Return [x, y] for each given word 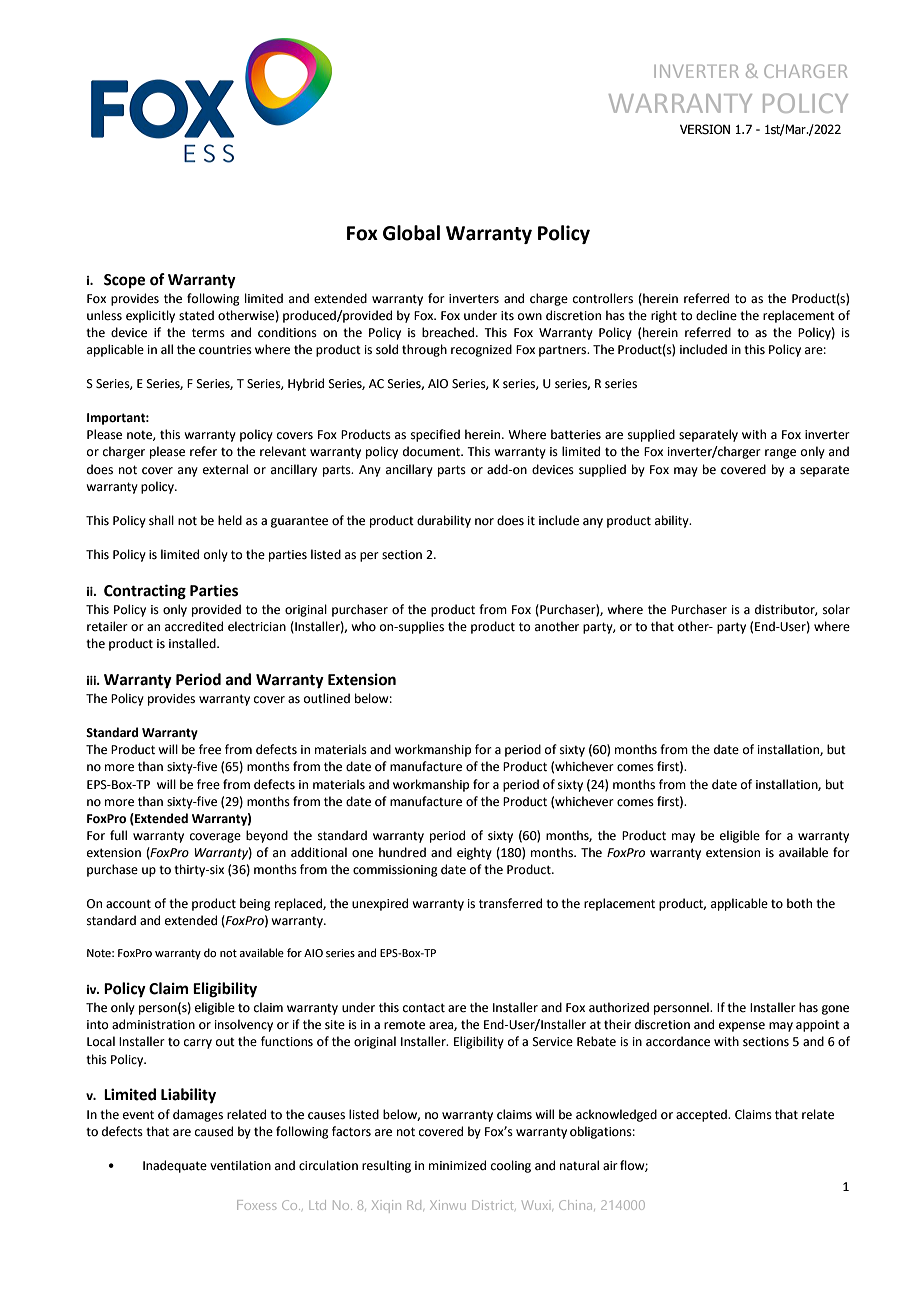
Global [411, 233]
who [363, 626]
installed [193, 643]
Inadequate [175, 1166]
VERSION [705, 129]
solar [836, 609]
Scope [124, 281]
